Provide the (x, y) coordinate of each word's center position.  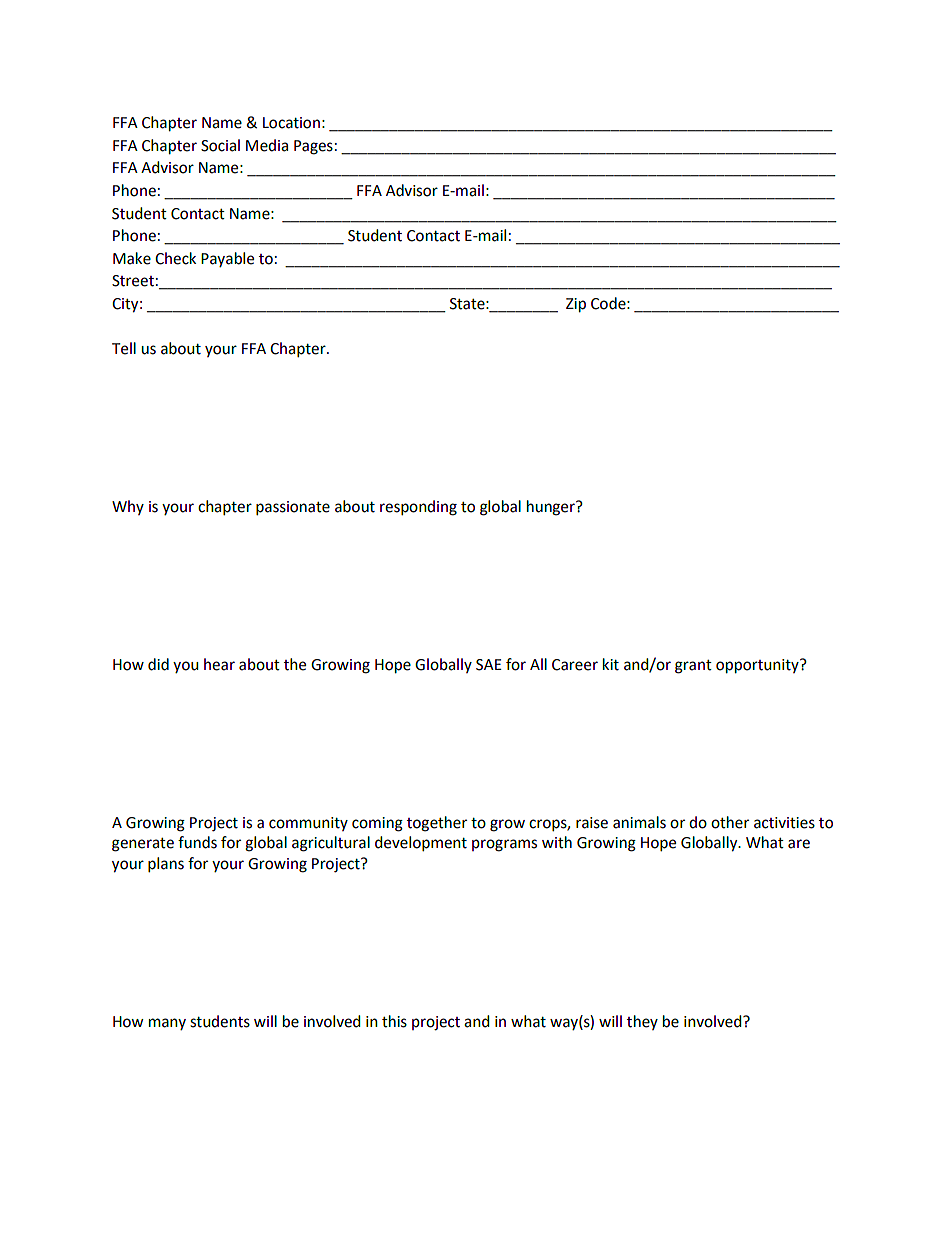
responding (418, 508)
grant (693, 667)
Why (128, 507)
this (394, 1021)
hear (219, 664)
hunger (552, 508)
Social (220, 145)
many (167, 1024)
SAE (489, 665)
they (642, 1022)
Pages (313, 147)
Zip (576, 305)
